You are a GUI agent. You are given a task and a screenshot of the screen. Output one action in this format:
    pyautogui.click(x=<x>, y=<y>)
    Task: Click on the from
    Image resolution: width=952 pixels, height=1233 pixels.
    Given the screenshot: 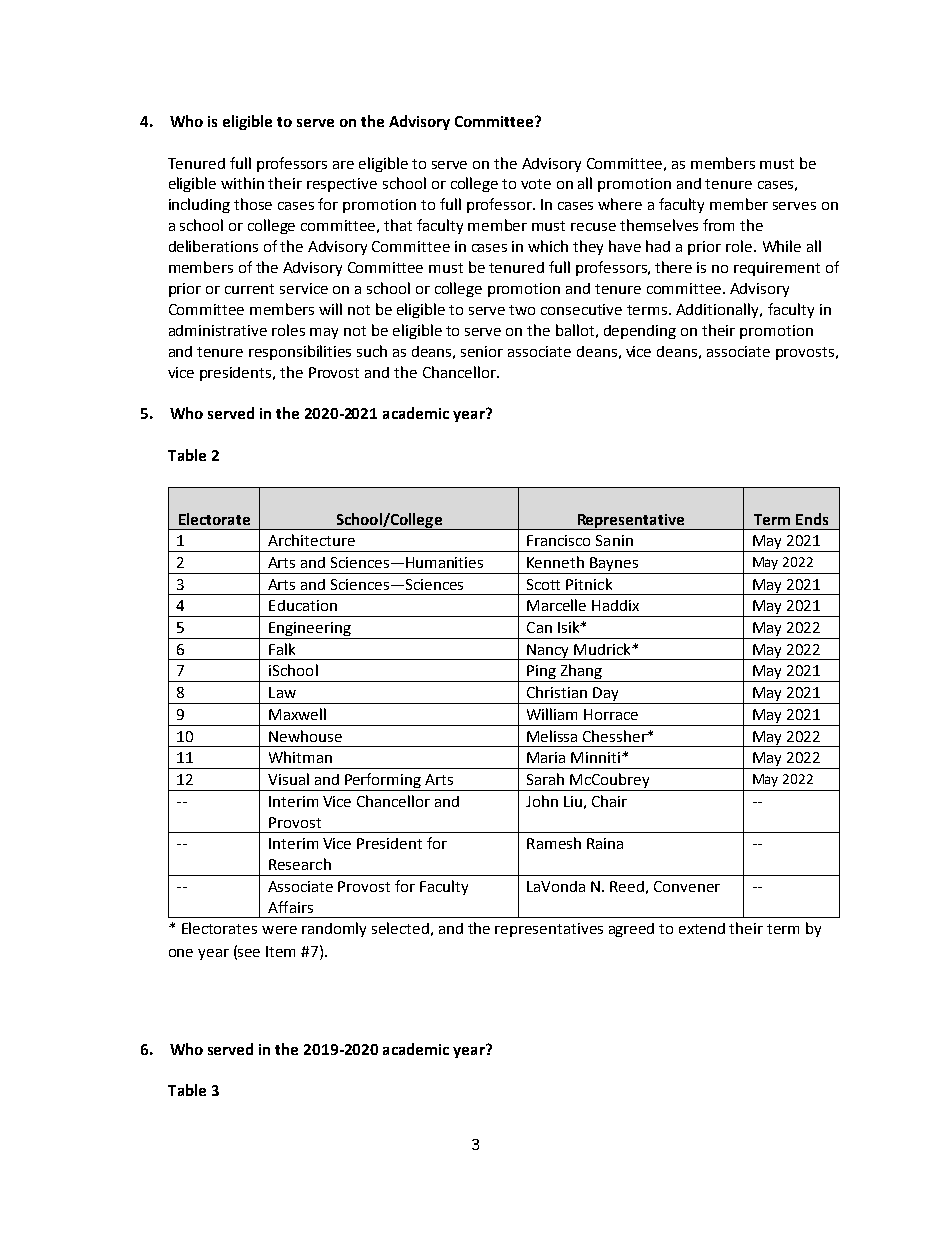 What is the action you would take?
    pyautogui.click(x=718, y=225)
